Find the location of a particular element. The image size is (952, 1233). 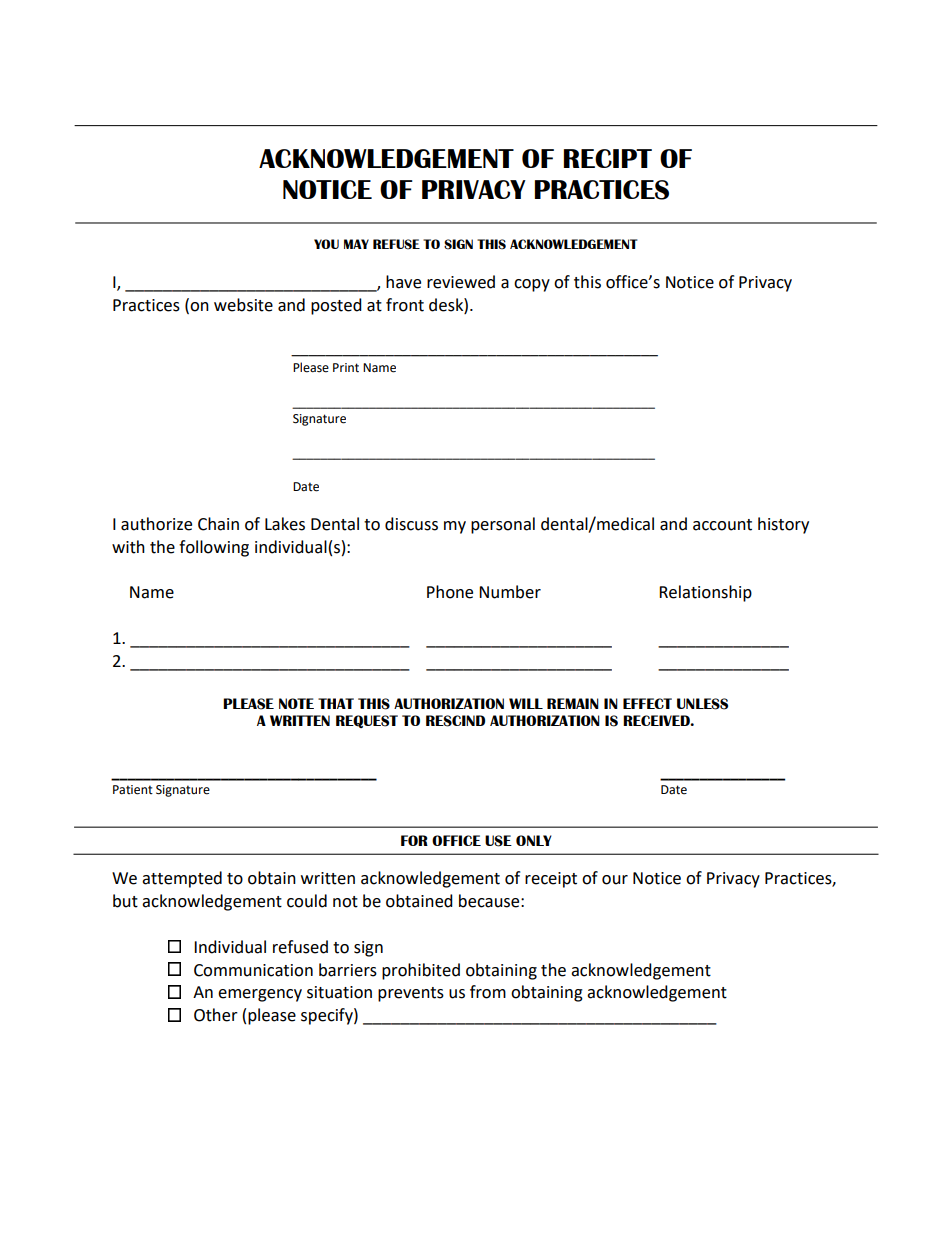

following is located at coordinates (214, 548).
